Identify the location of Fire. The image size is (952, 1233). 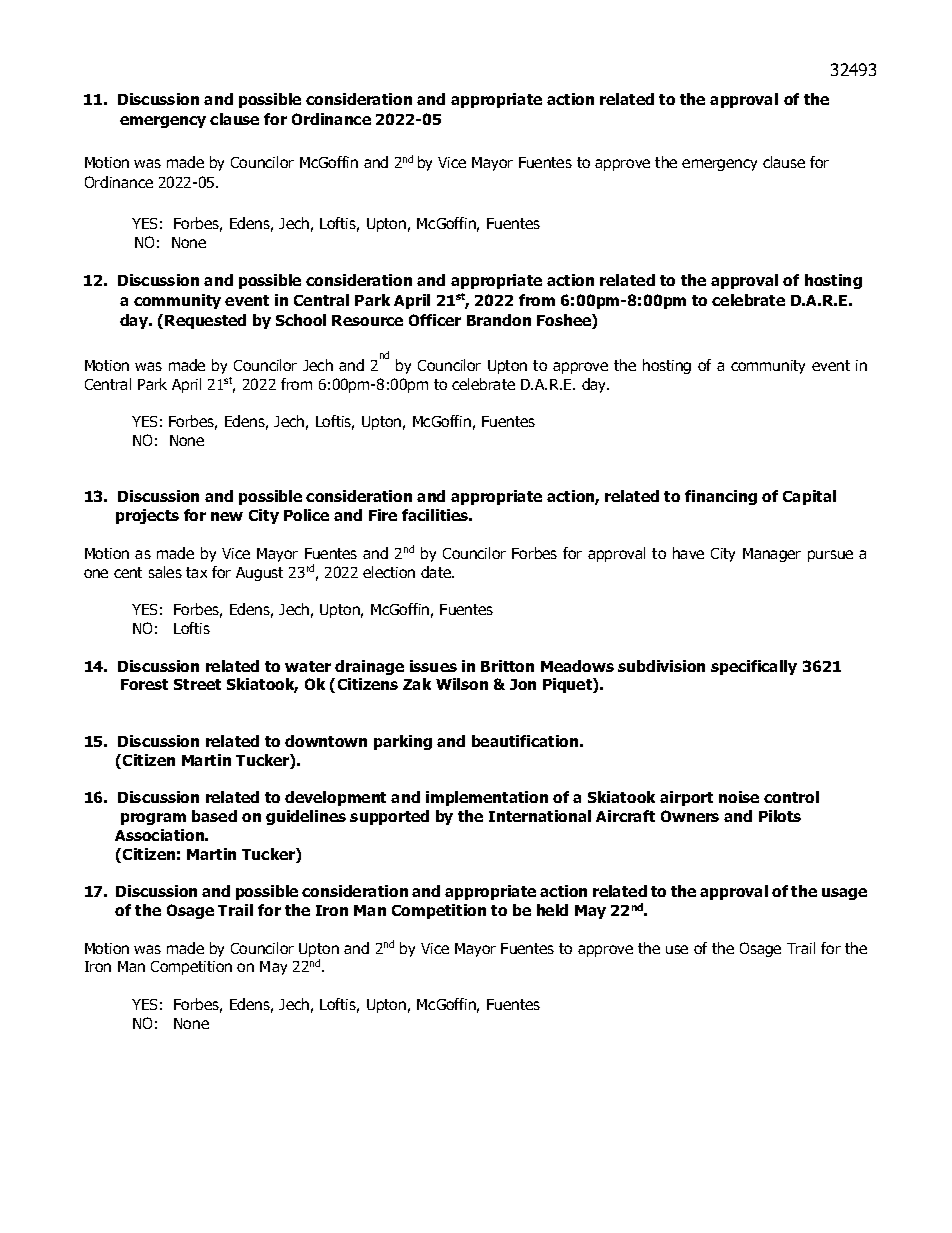
(383, 515).
